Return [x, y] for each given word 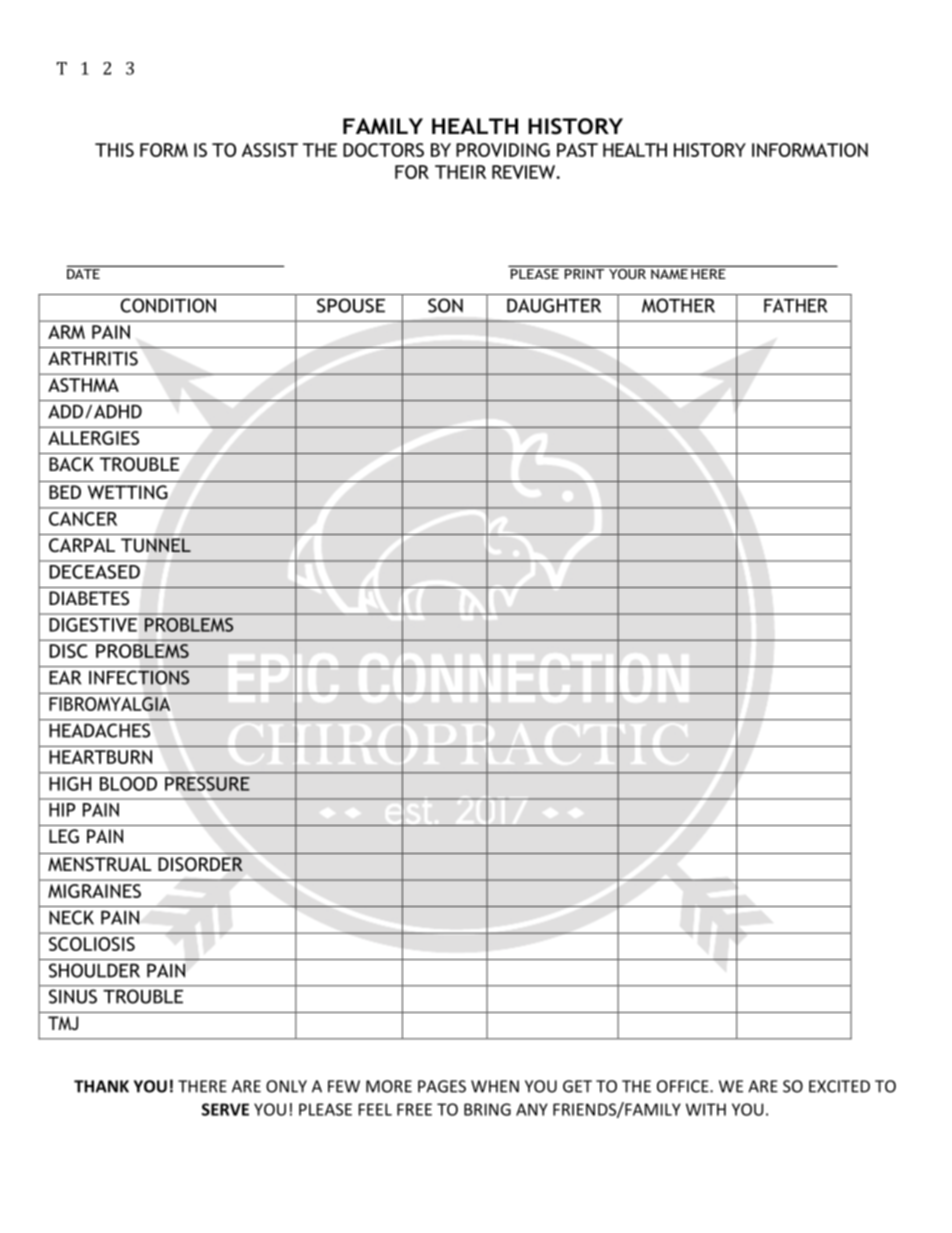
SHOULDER [94, 970]
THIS [114, 150]
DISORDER [200, 864]
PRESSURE [207, 784]
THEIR [460, 172]
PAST [577, 150]
